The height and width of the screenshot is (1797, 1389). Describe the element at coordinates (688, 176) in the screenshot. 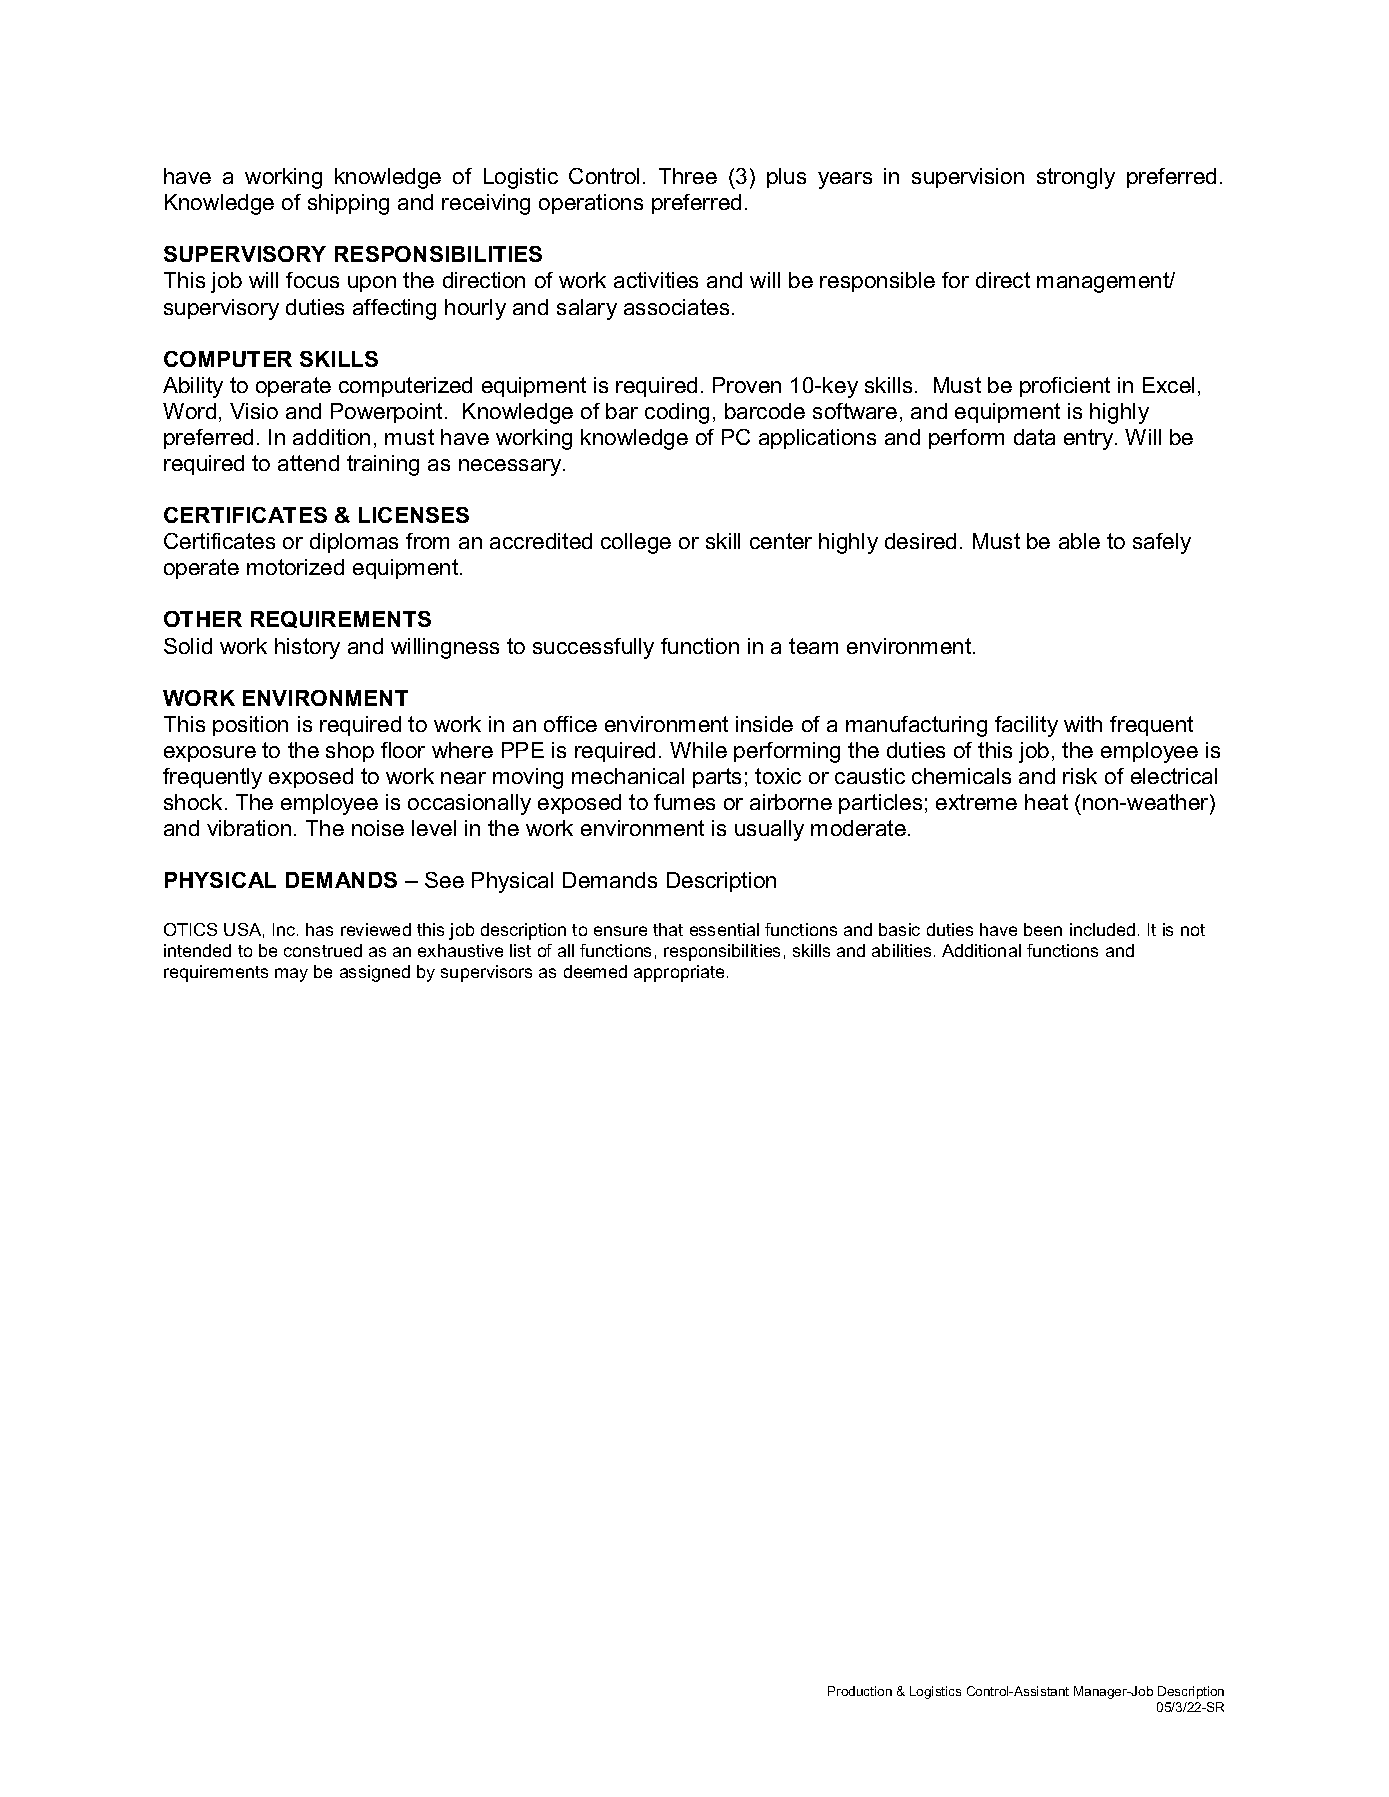

I see `Three` at that location.
